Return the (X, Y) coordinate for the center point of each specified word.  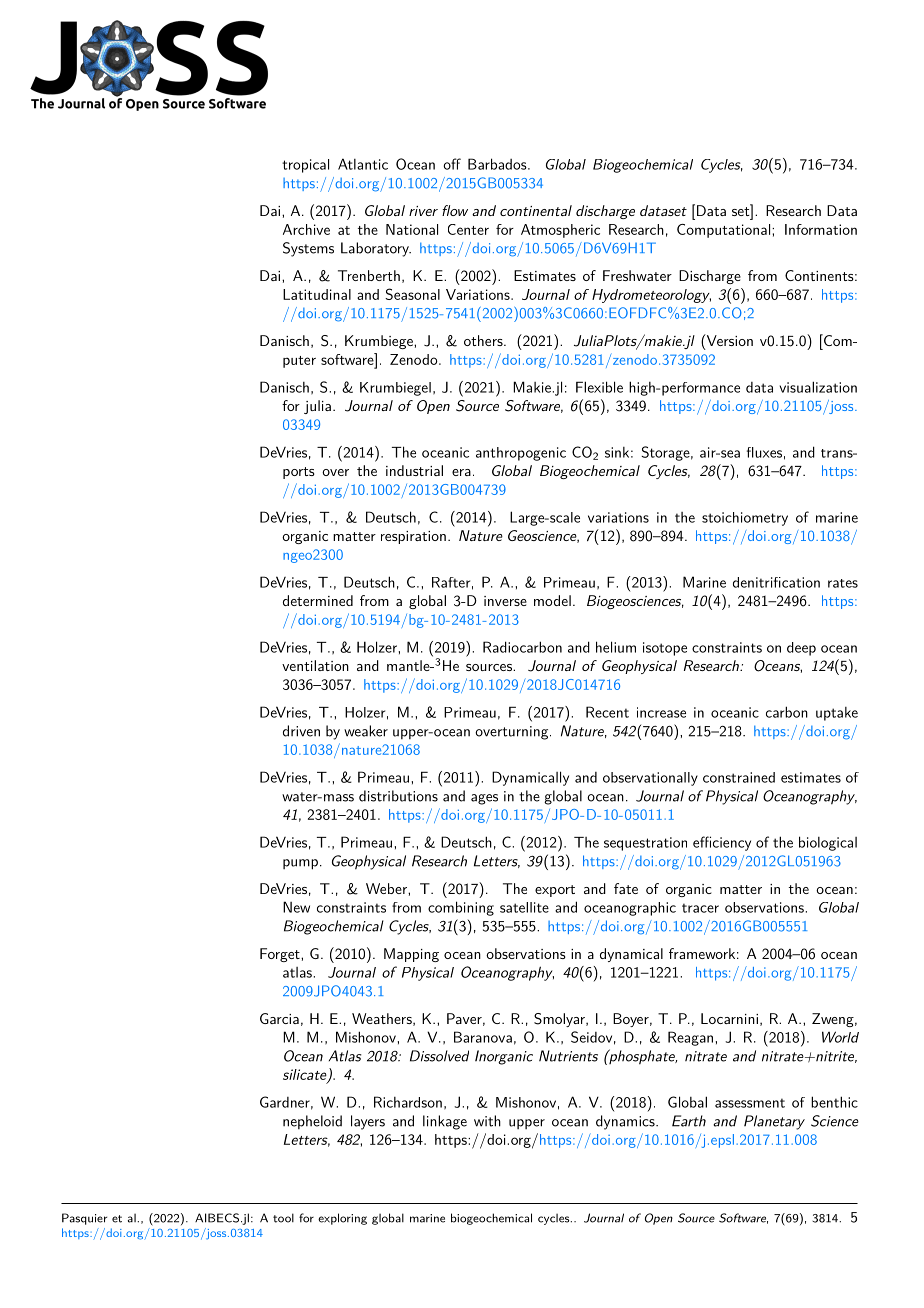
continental (536, 210)
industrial (414, 470)
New (296, 907)
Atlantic (363, 164)
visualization (818, 387)
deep (801, 649)
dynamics (626, 1122)
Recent (607, 712)
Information (821, 229)
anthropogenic (521, 454)
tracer (700, 908)
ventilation (315, 665)
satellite (524, 907)
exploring (342, 1219)
